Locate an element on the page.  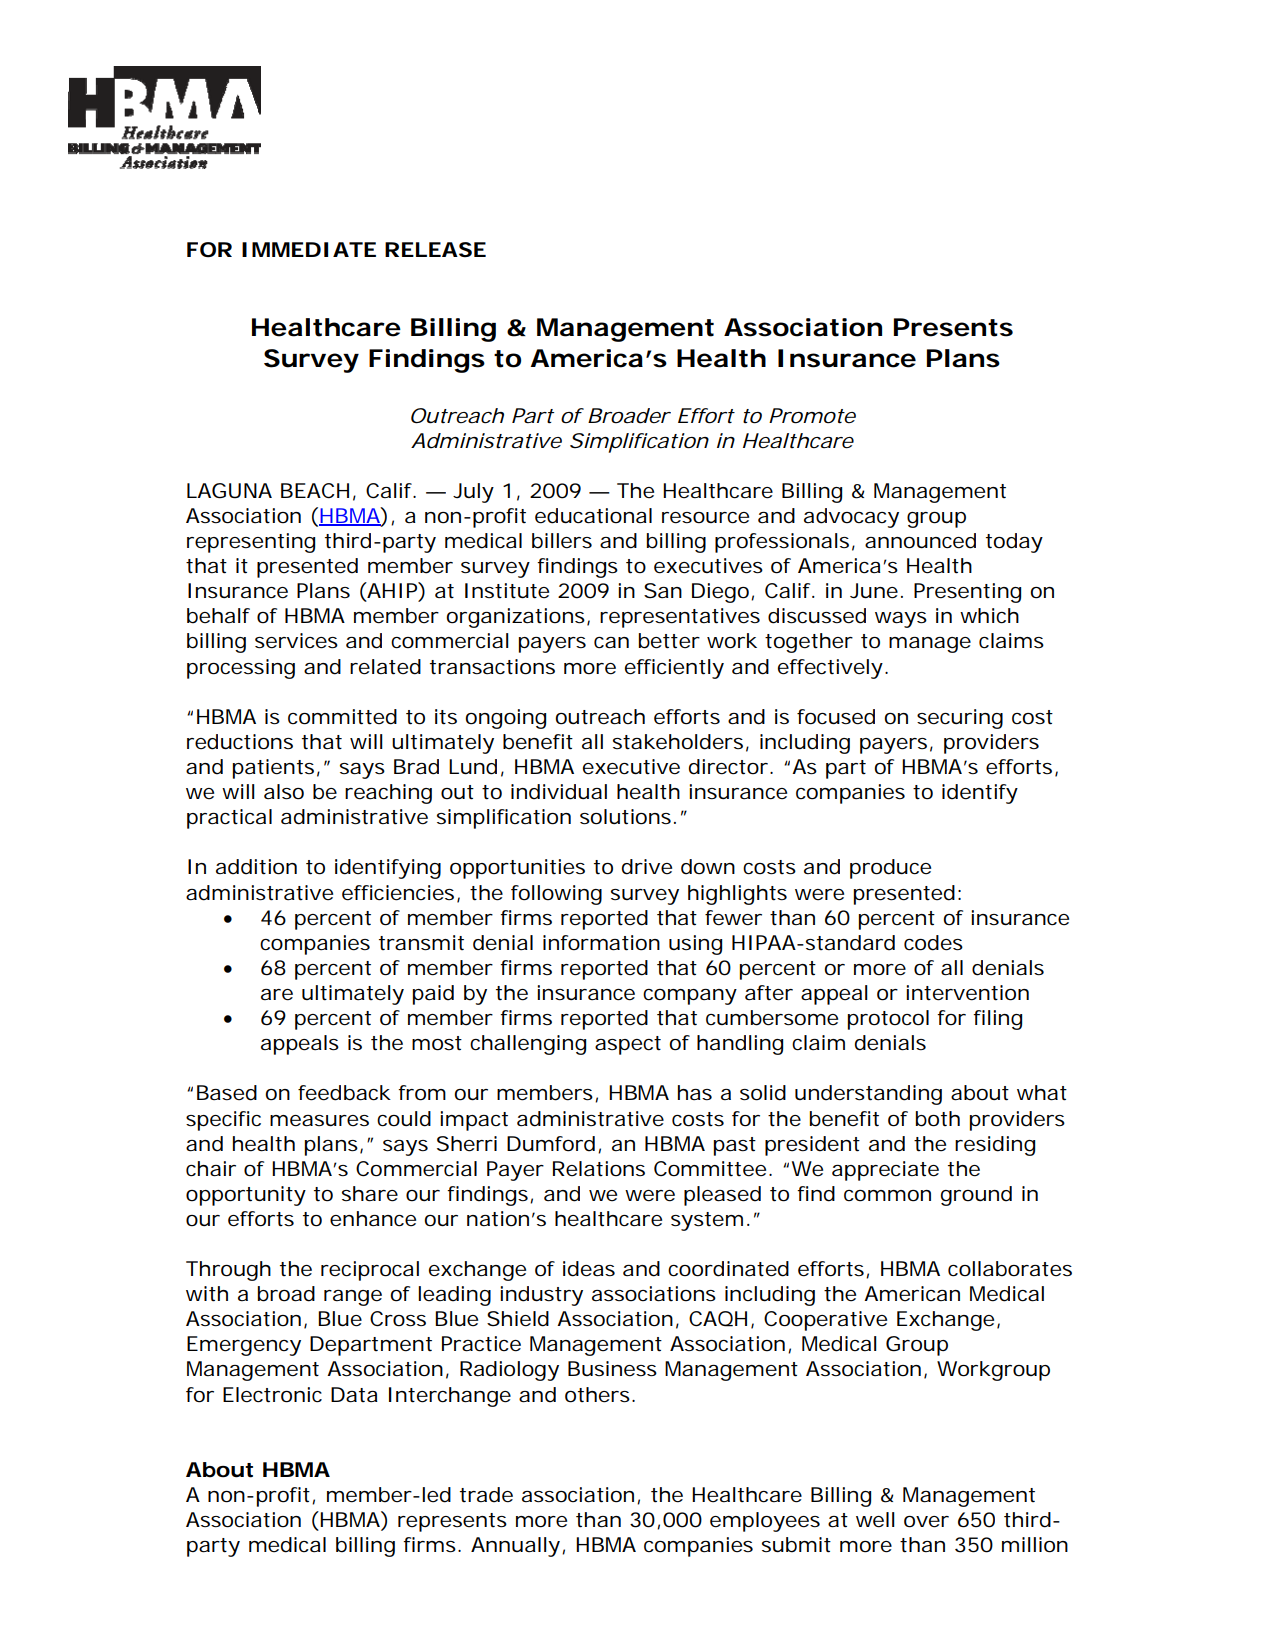
aspect is located at coordinates (628, 1045).
